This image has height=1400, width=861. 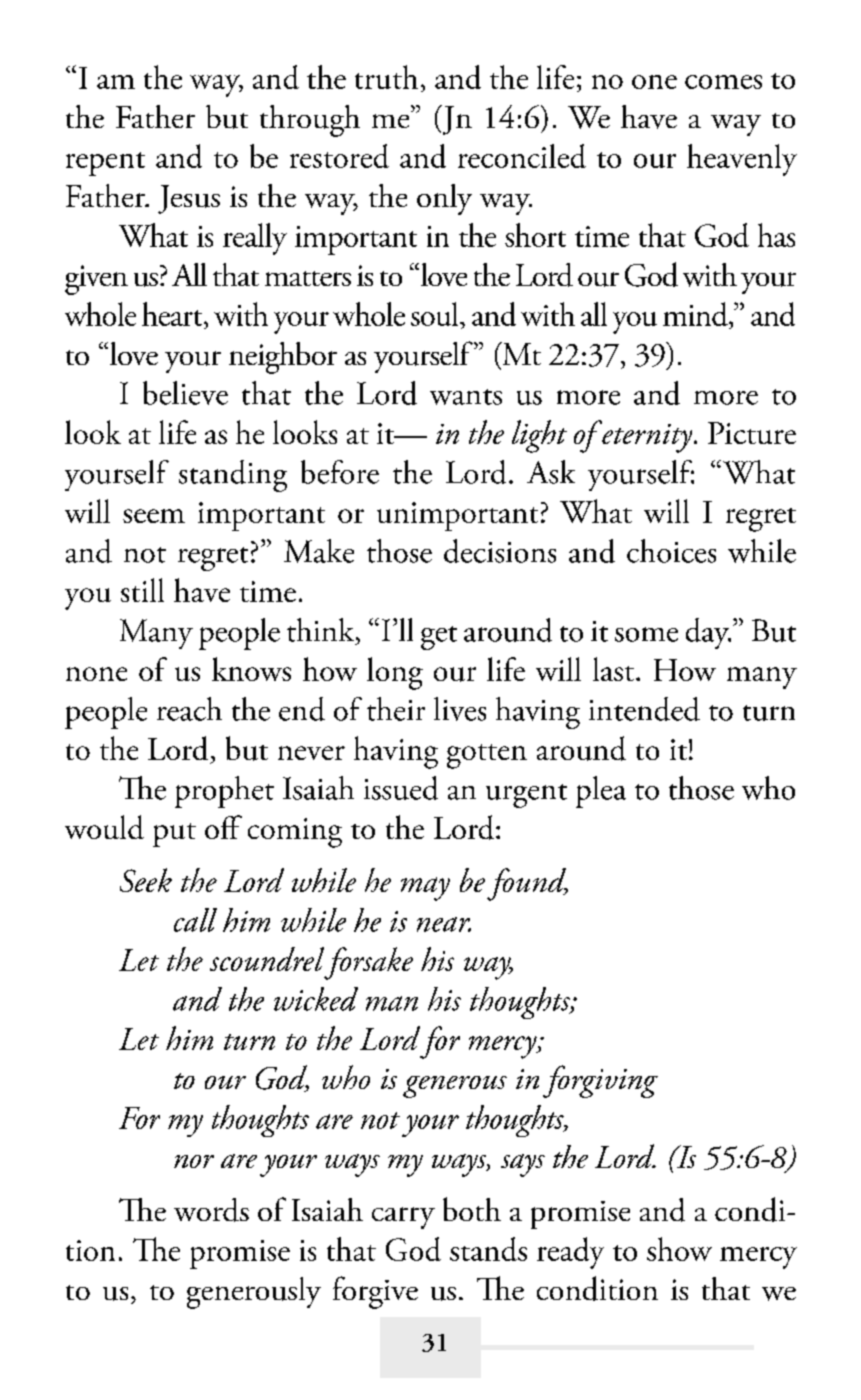 What do you see at coordinates (386, 77) in the image?
I see `truth` at bounding box center [386, 77].
